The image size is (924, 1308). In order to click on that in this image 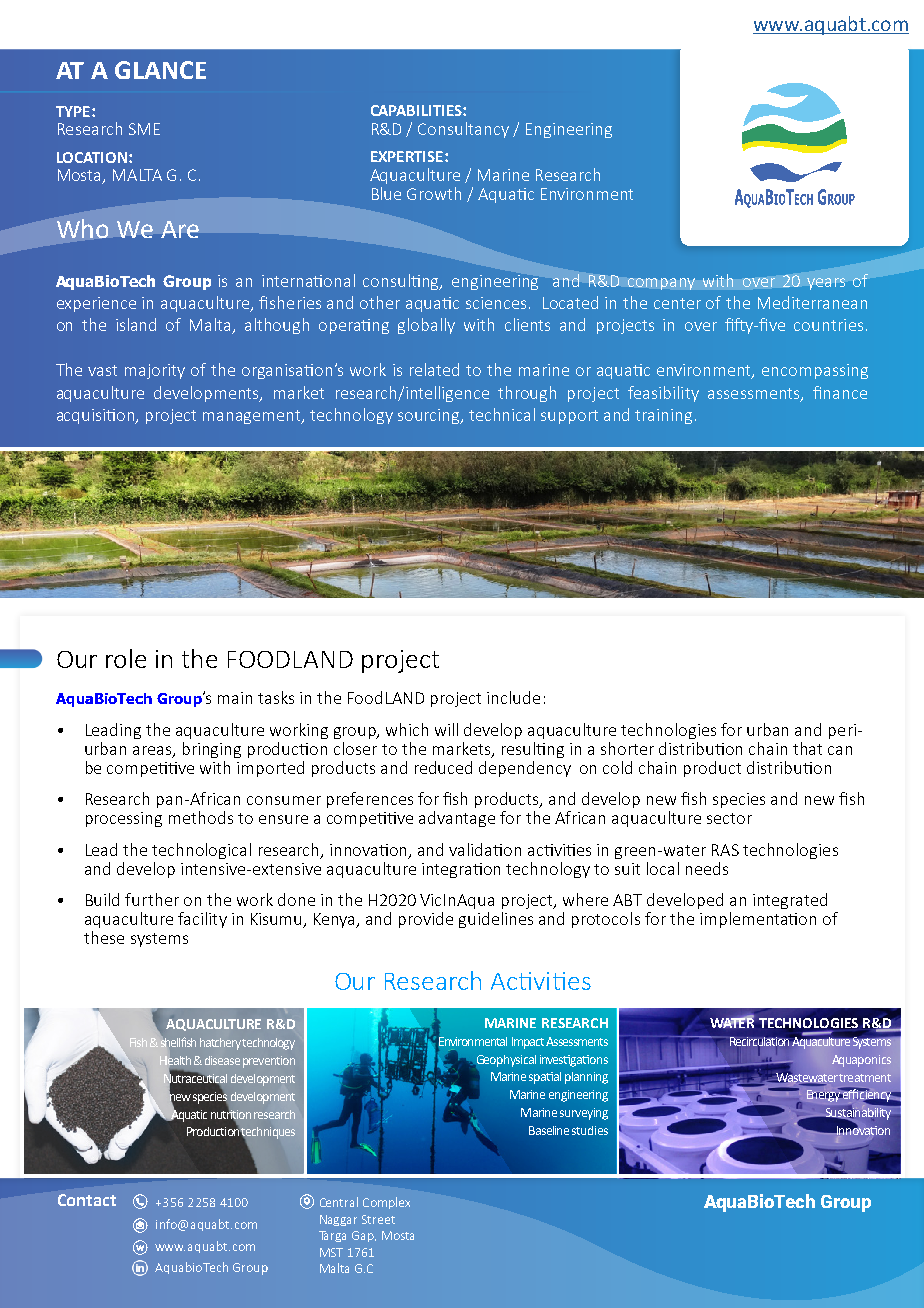, I will do `click(807, 748)`.
